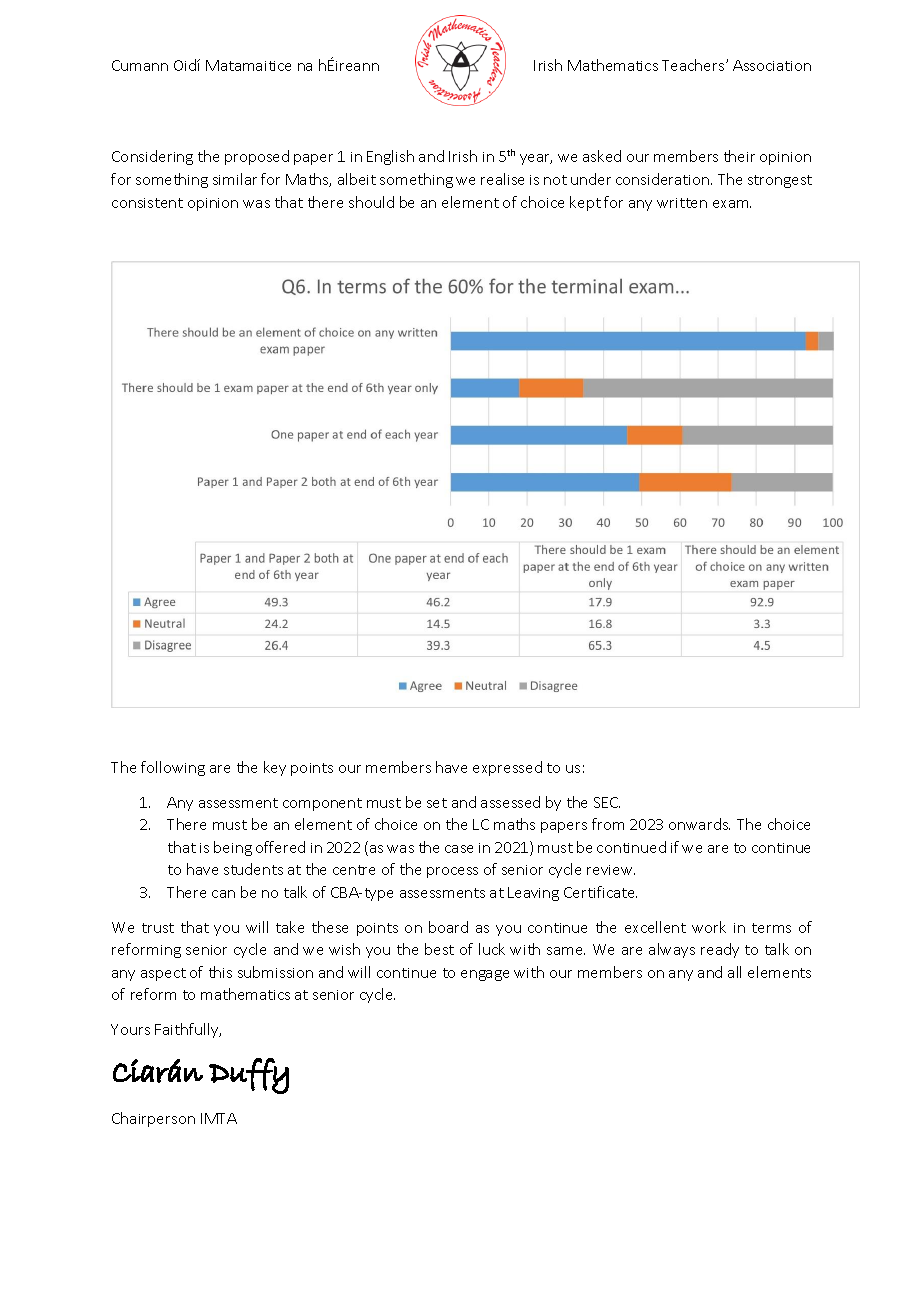 This image has width=924, height=1308. What do you see at coordinates (437, 803) in the image?
I see `set` at bounding box center [437, 803].
